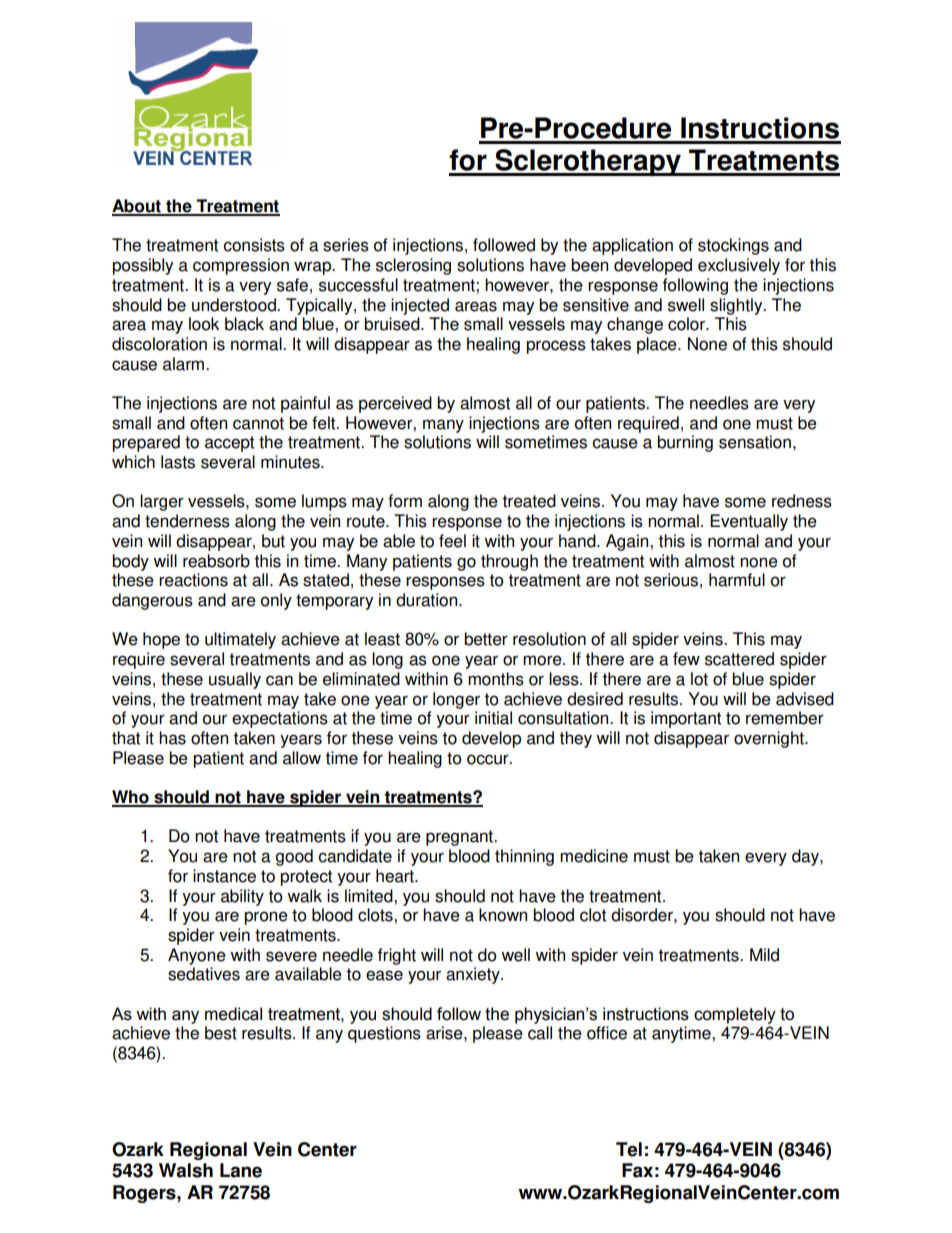 Image resolution: width=952 pixels, height=1233 pixels. Describe the element at coordinates (172, 738) in the screenshot. I see `has` at that location.
